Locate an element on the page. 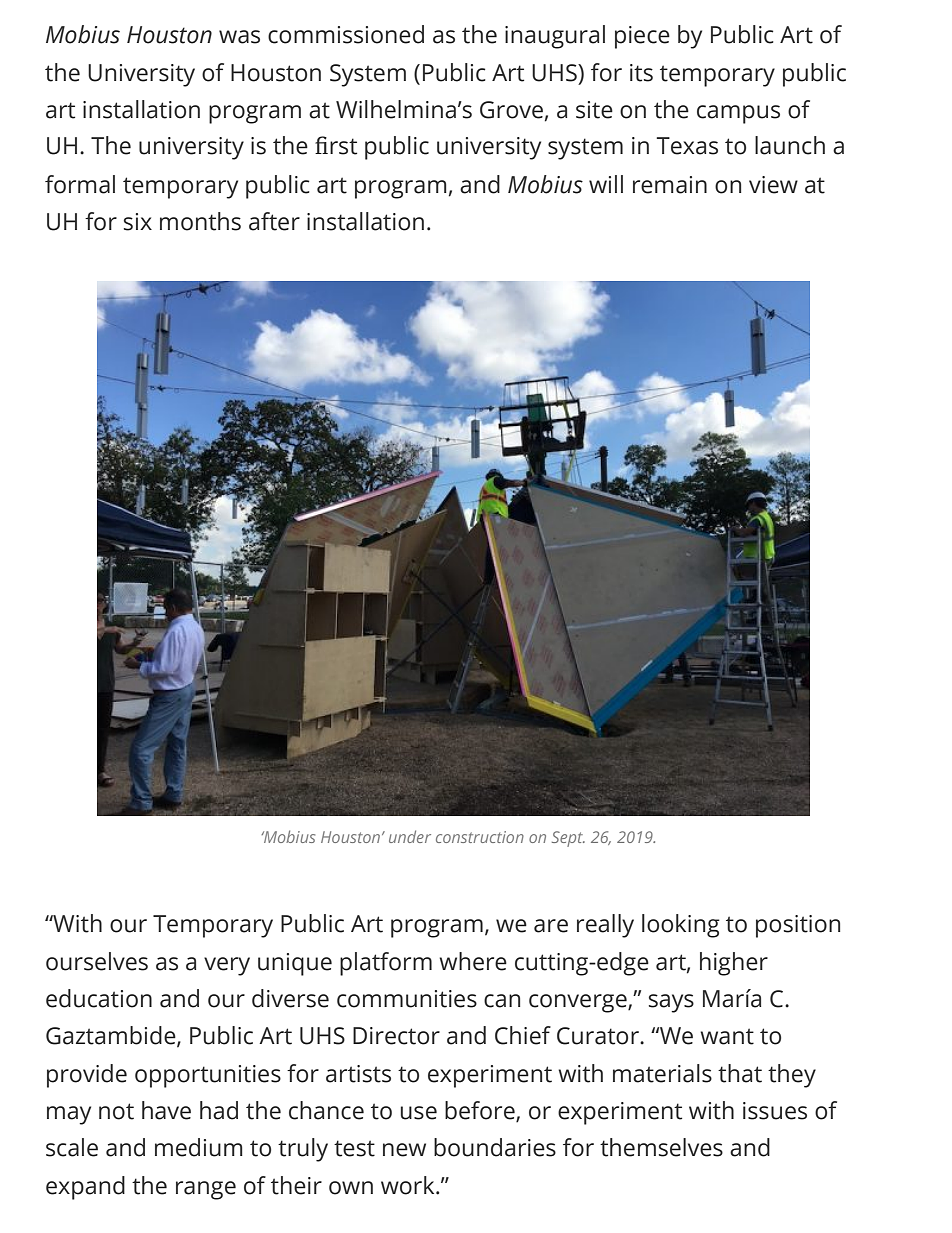 The width and height of the document is (952, 1233). construction is located at coordinates (480, 837).
